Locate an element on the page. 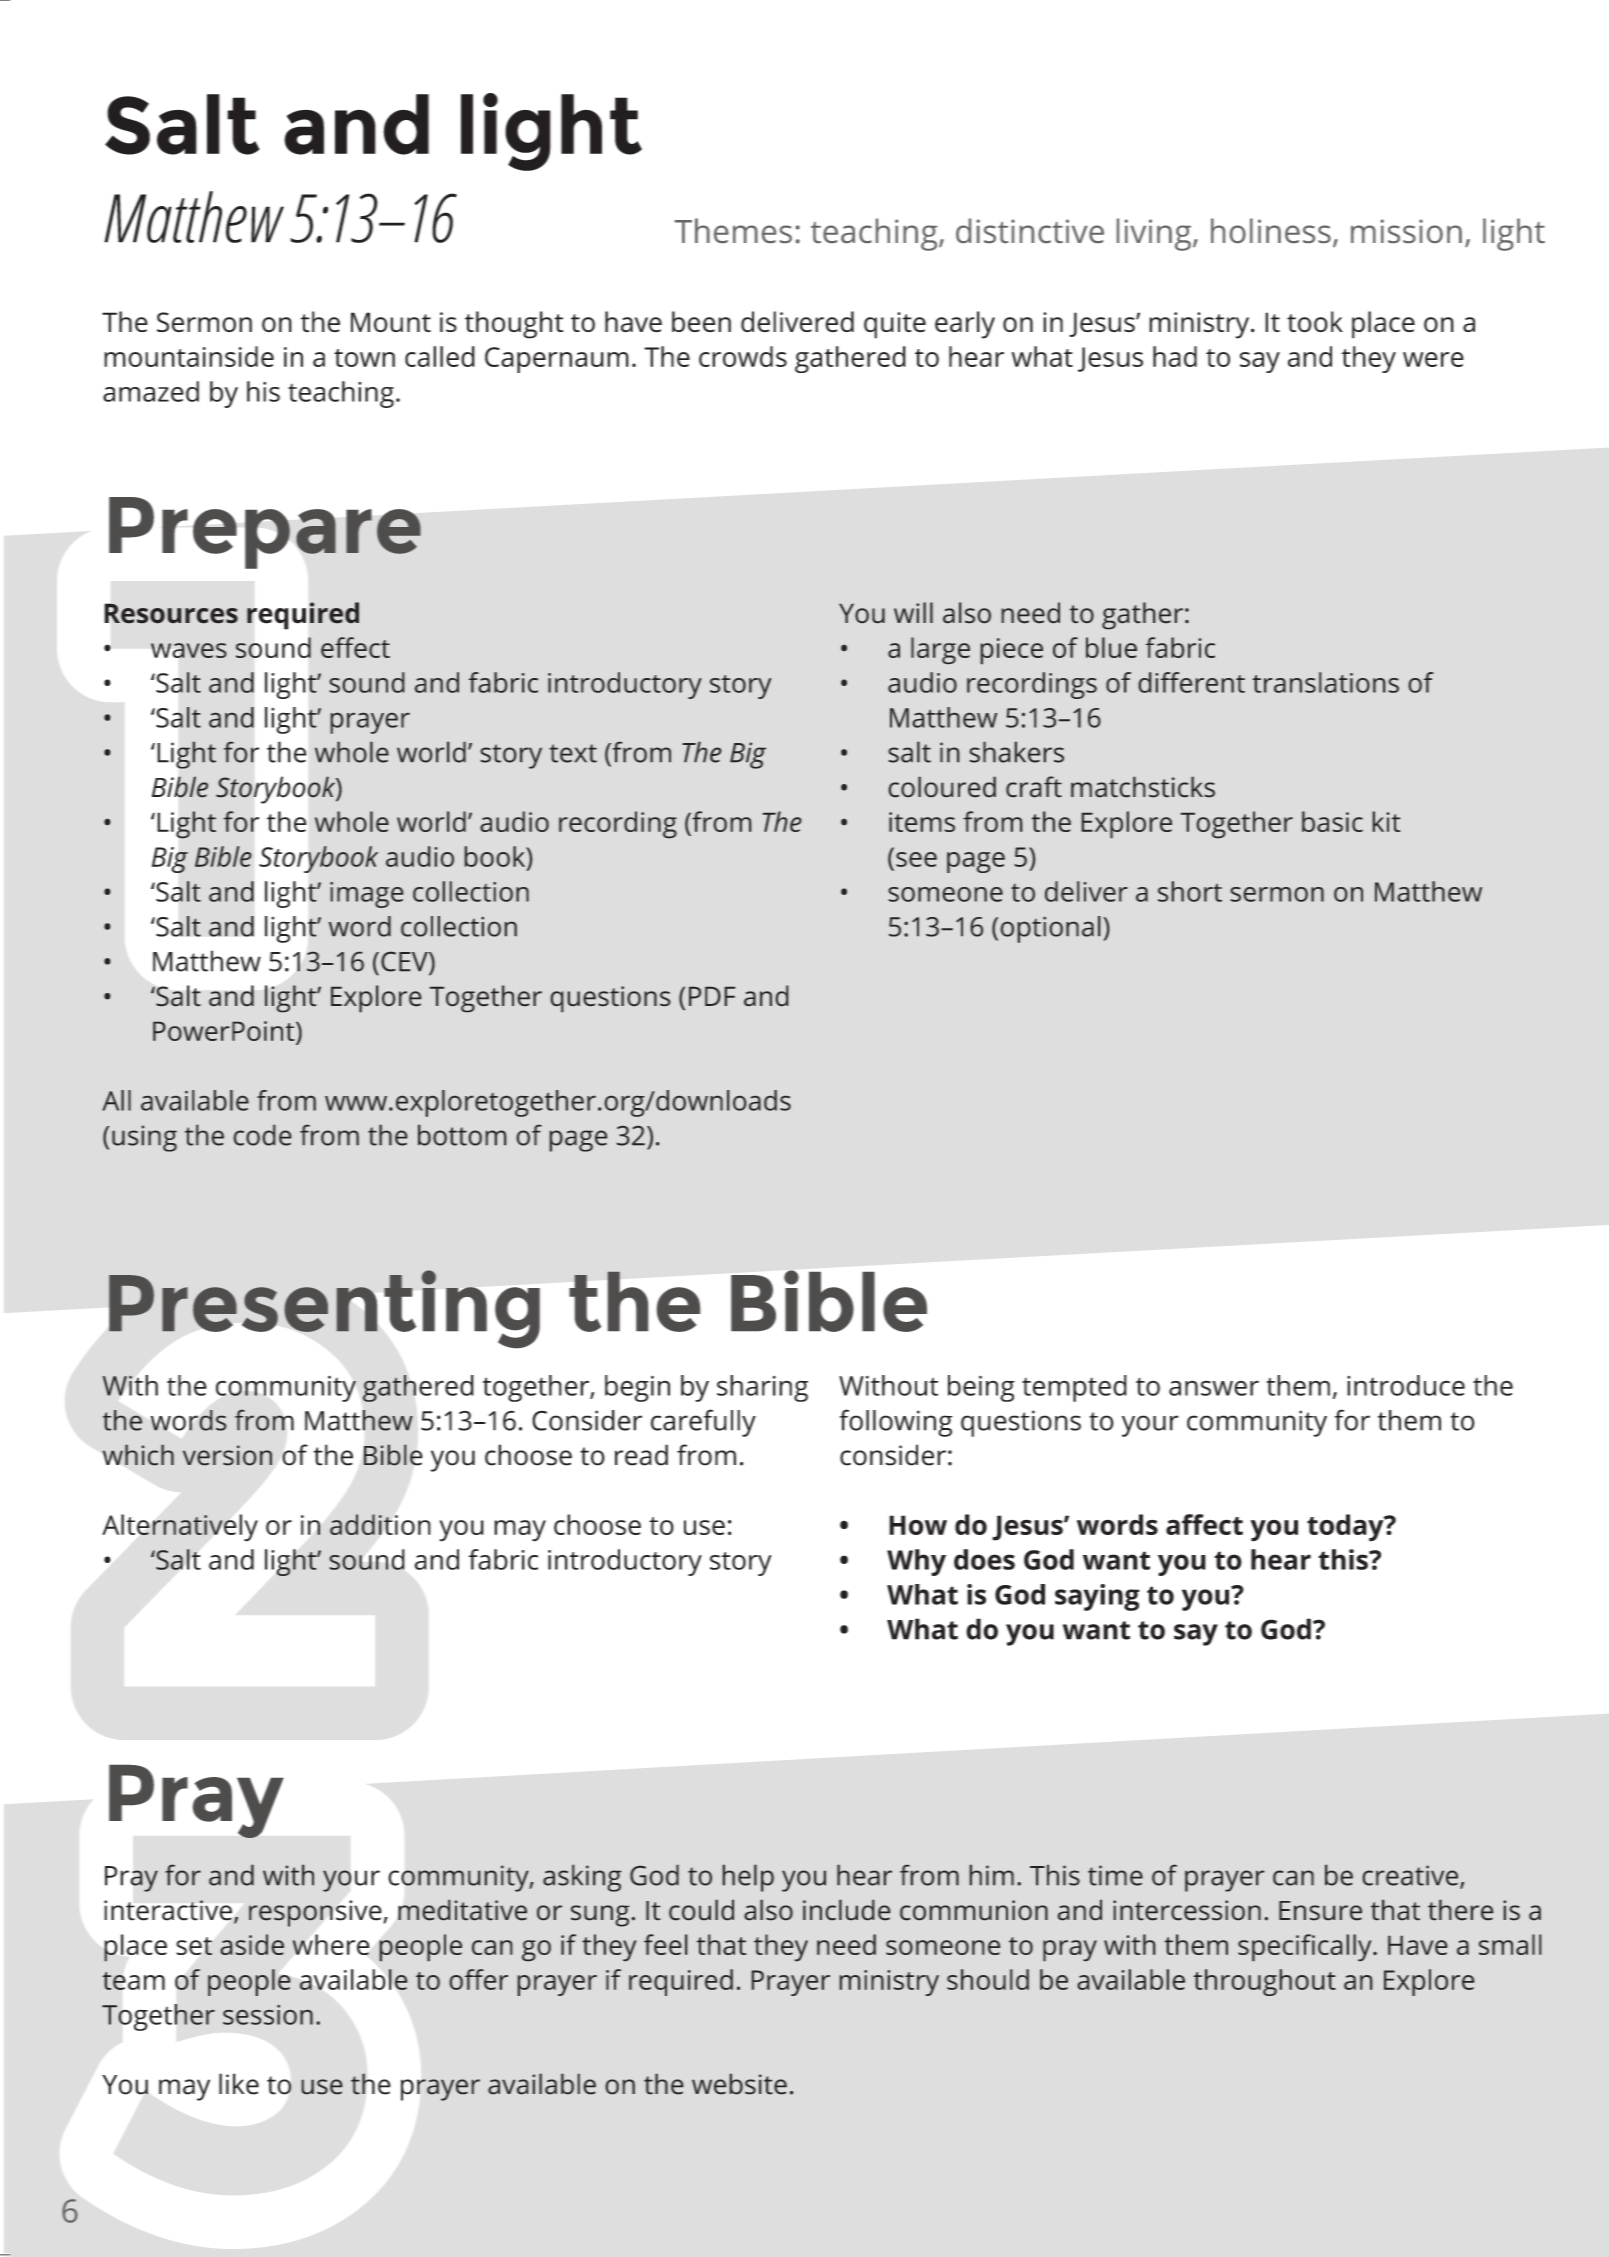  throughout is located at coordinates (1265, 1982).
